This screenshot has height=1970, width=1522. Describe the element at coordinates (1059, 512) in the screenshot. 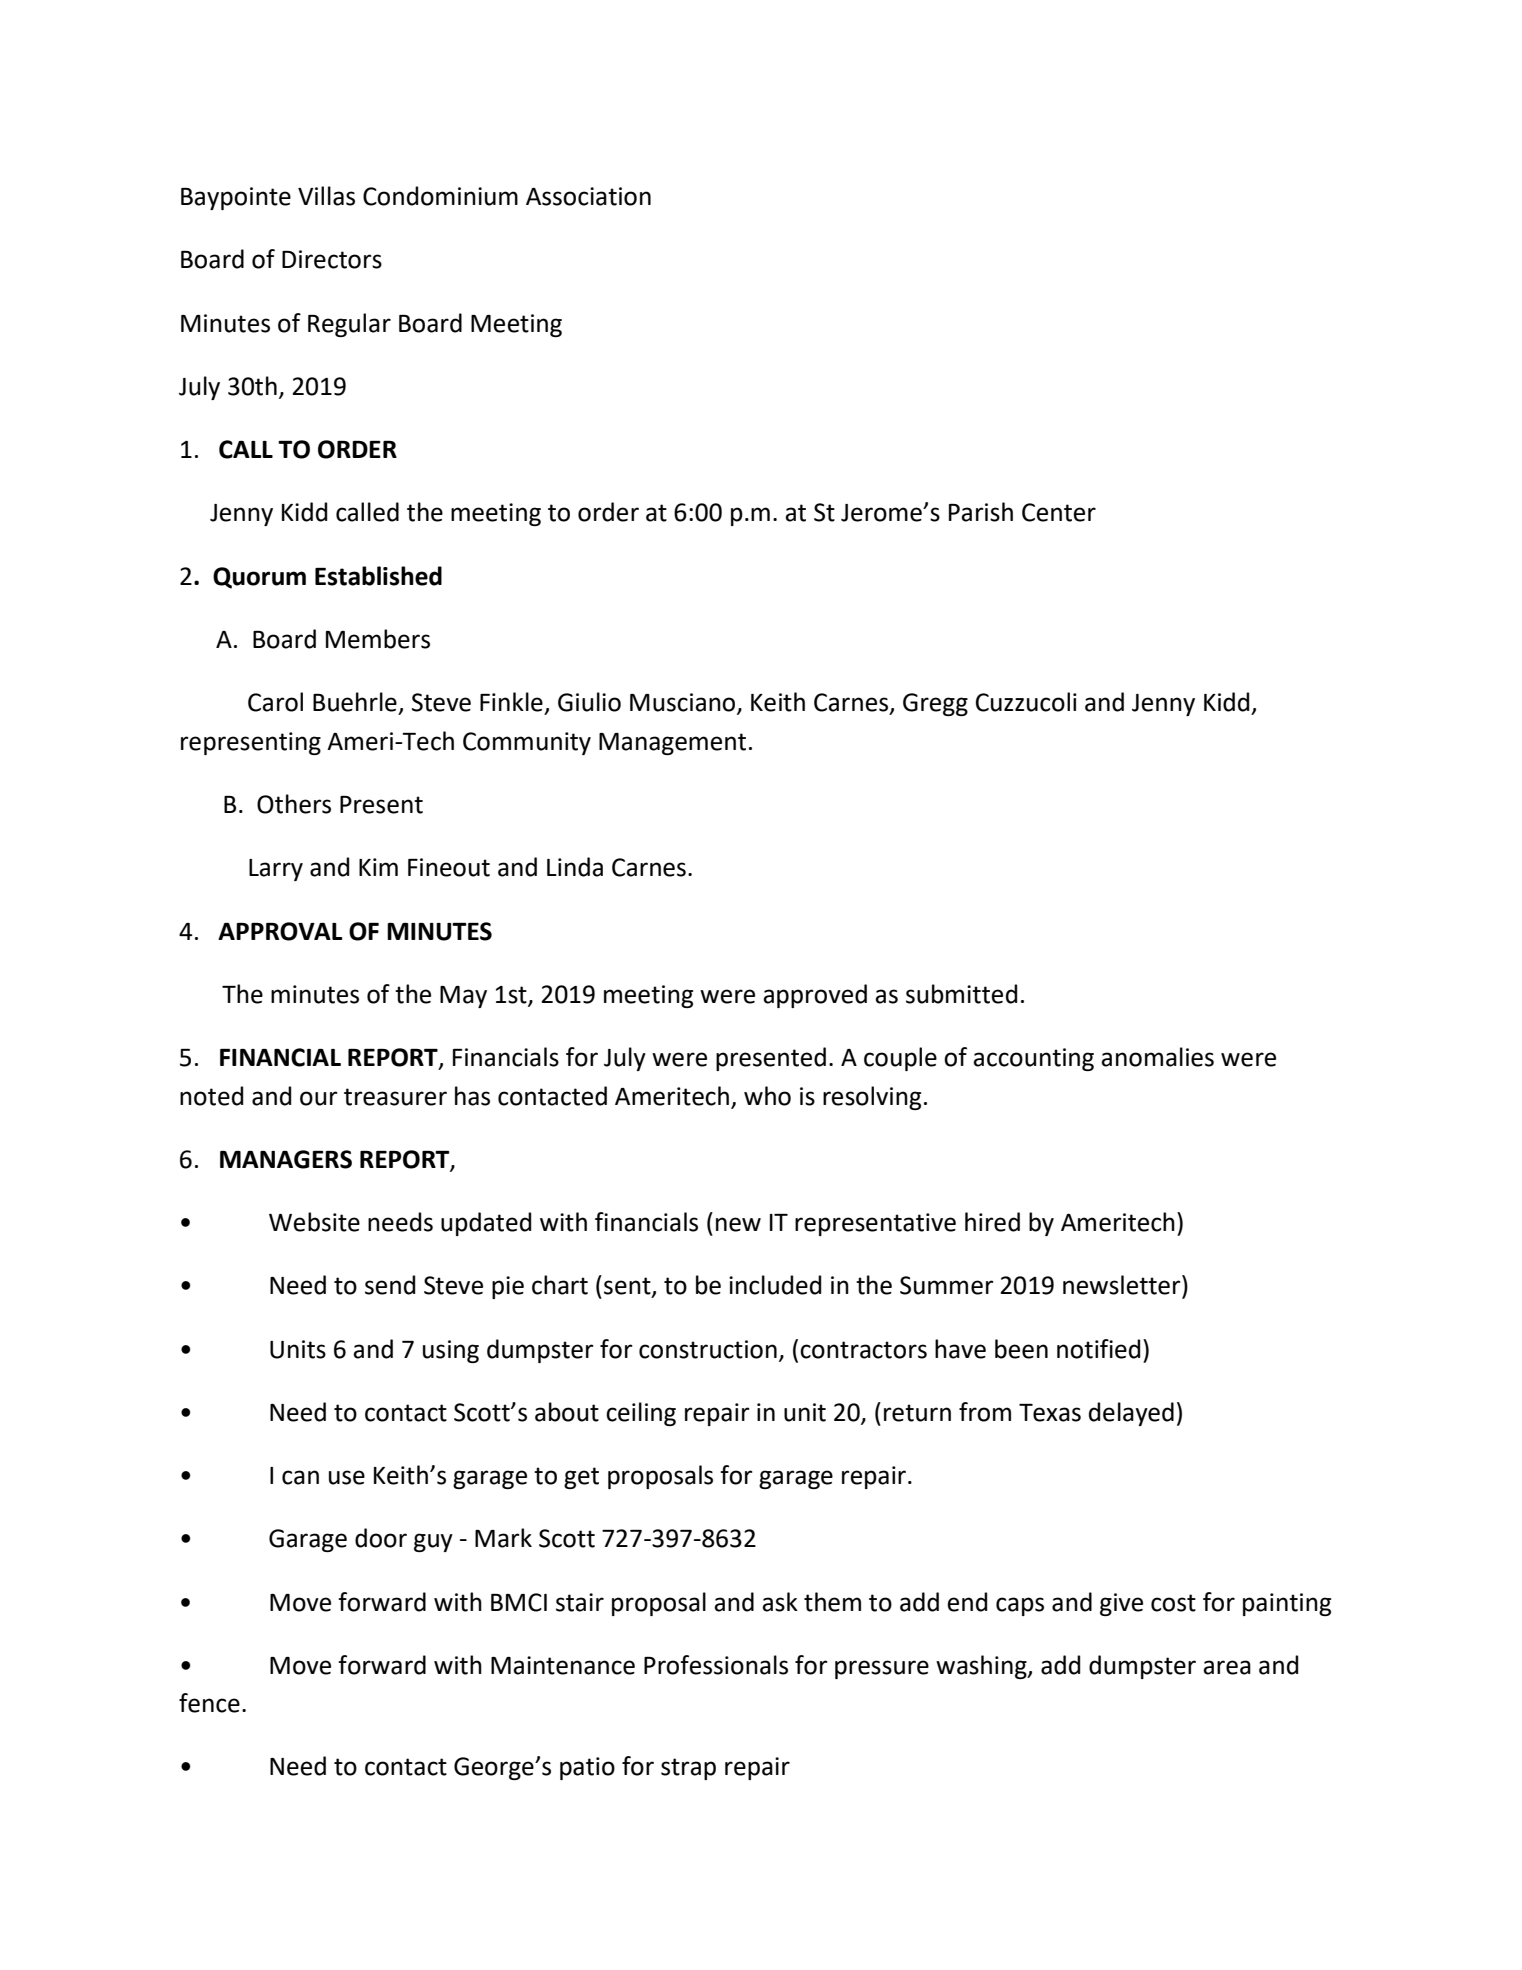

I see `Center` at that location.
